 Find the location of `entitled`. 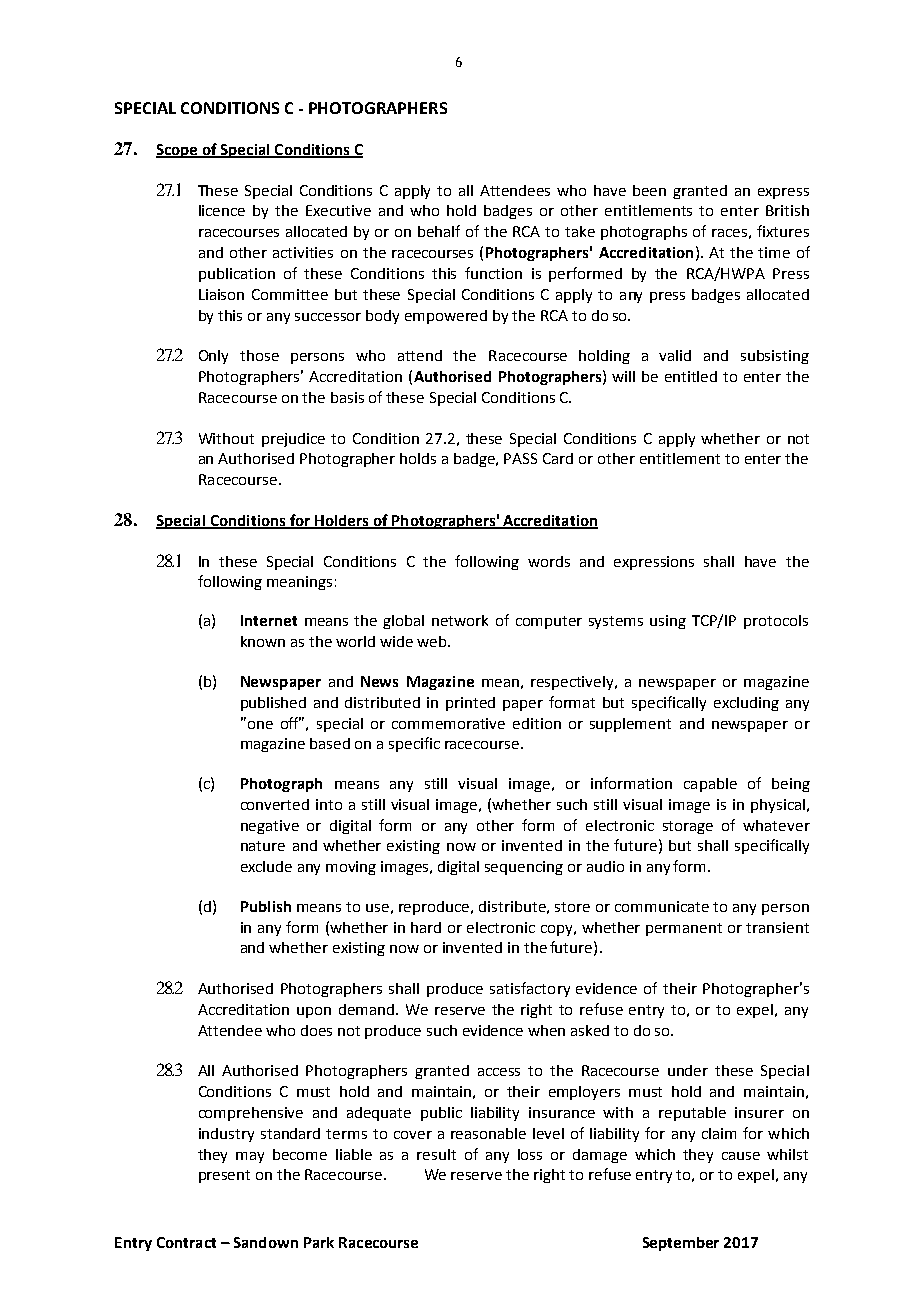

entitled is located at coordinates (691, 376).
